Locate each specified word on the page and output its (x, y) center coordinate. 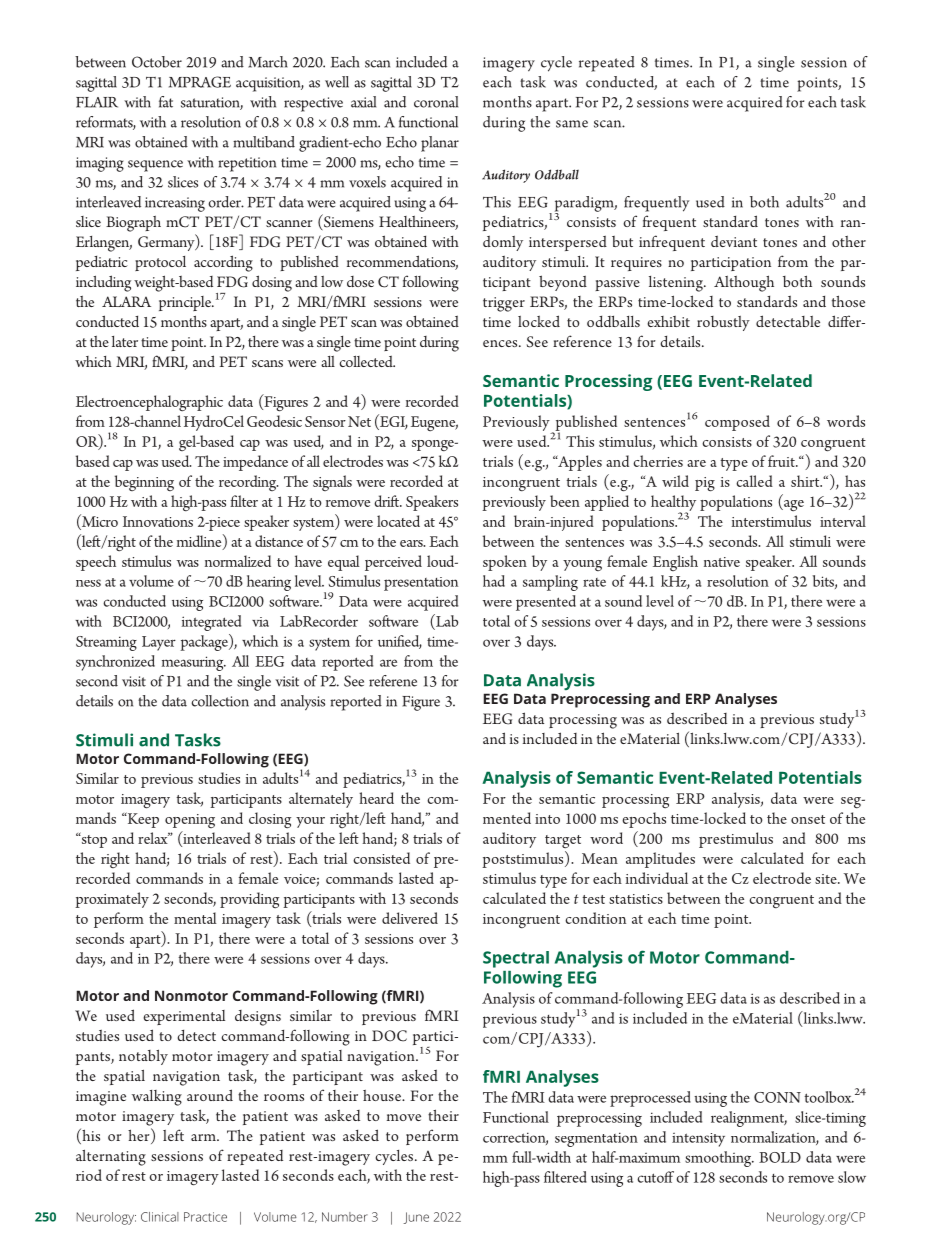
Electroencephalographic (149, 403)
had (494, 581)
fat (166, 102)
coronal (436, 102)
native (722, 562)
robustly (723, 323)
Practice (205, 1217)
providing (249, 900)
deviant (734, 241)
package (205, 642)
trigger (504, 304)
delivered (410, 918)
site (827, 879)
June (416, 1218)
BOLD (780, 1157)
